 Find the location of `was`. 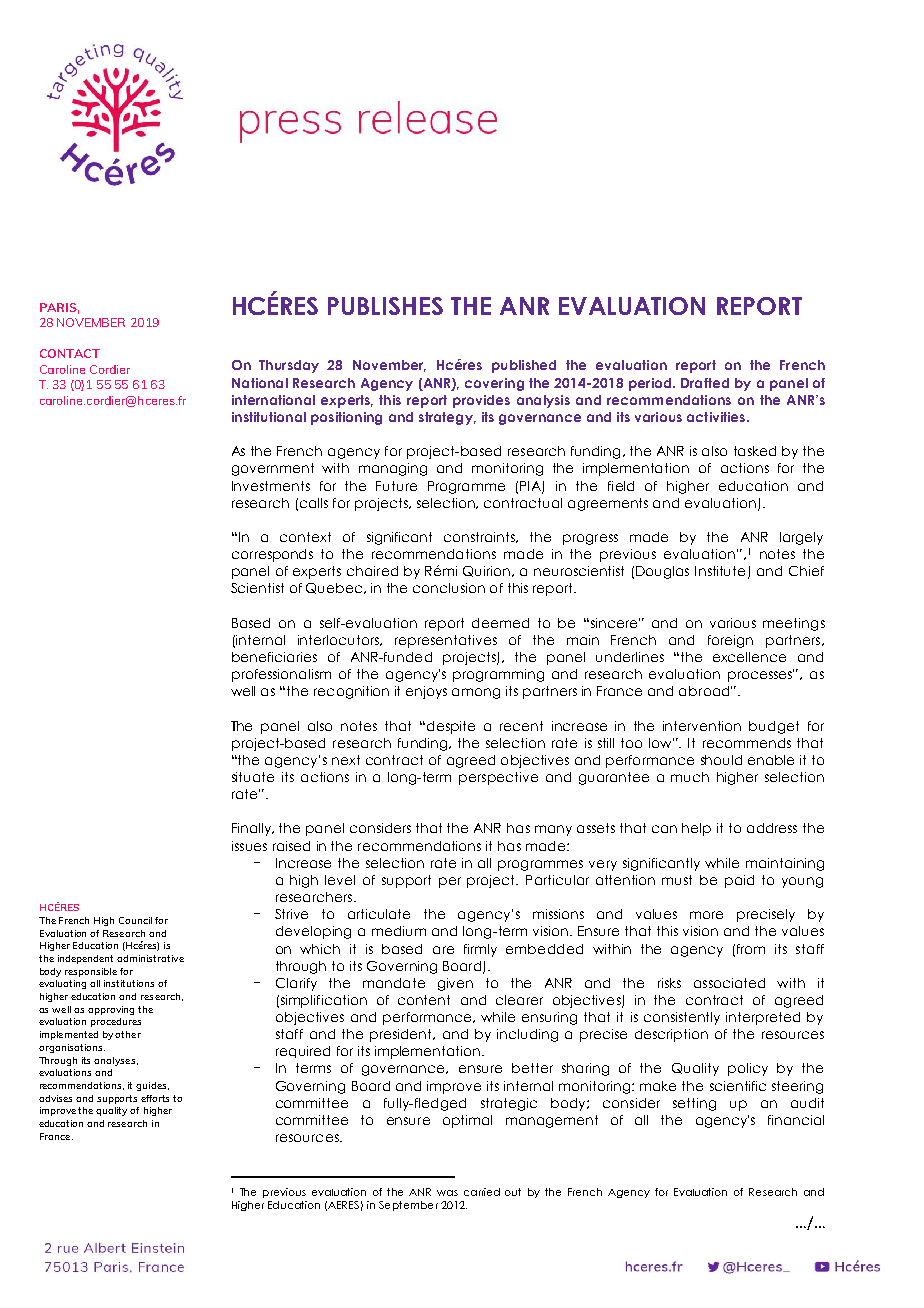

was is located at coordinates (447, 1193).
